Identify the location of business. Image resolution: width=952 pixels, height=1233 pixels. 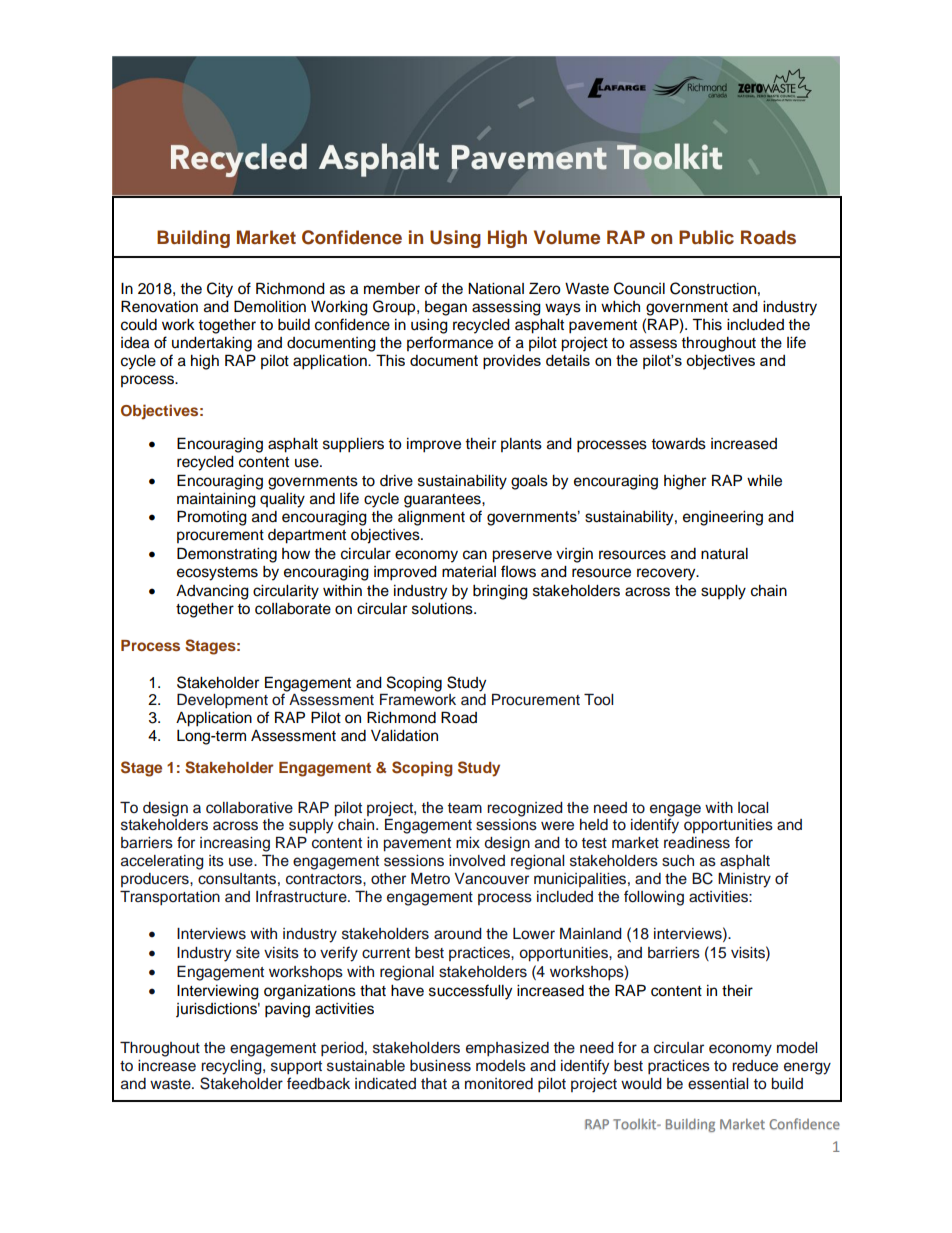
(440, 1066).
